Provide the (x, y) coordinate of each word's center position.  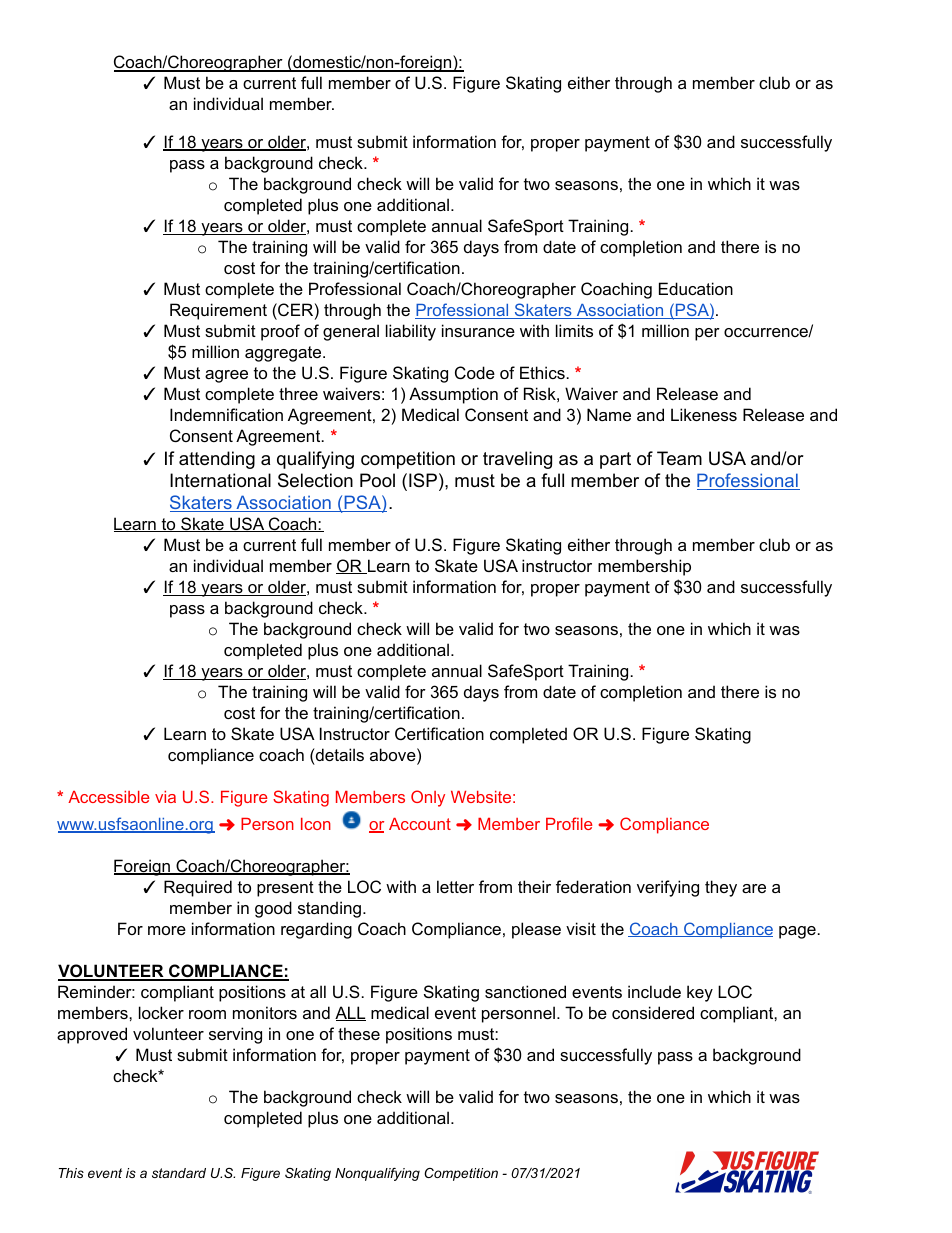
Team (679, 458)
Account (420, 824)
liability (411, 332)
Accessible (108, 797)
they (721, 888)
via (165, 797)
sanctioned (525, 991)
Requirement (218, 311)
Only (428, 798)
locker (161, 1012)
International (220, 480)
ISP (423, 480)
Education (696, 288)
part (615, 460)
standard (179, 1173)
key (700, 993)
